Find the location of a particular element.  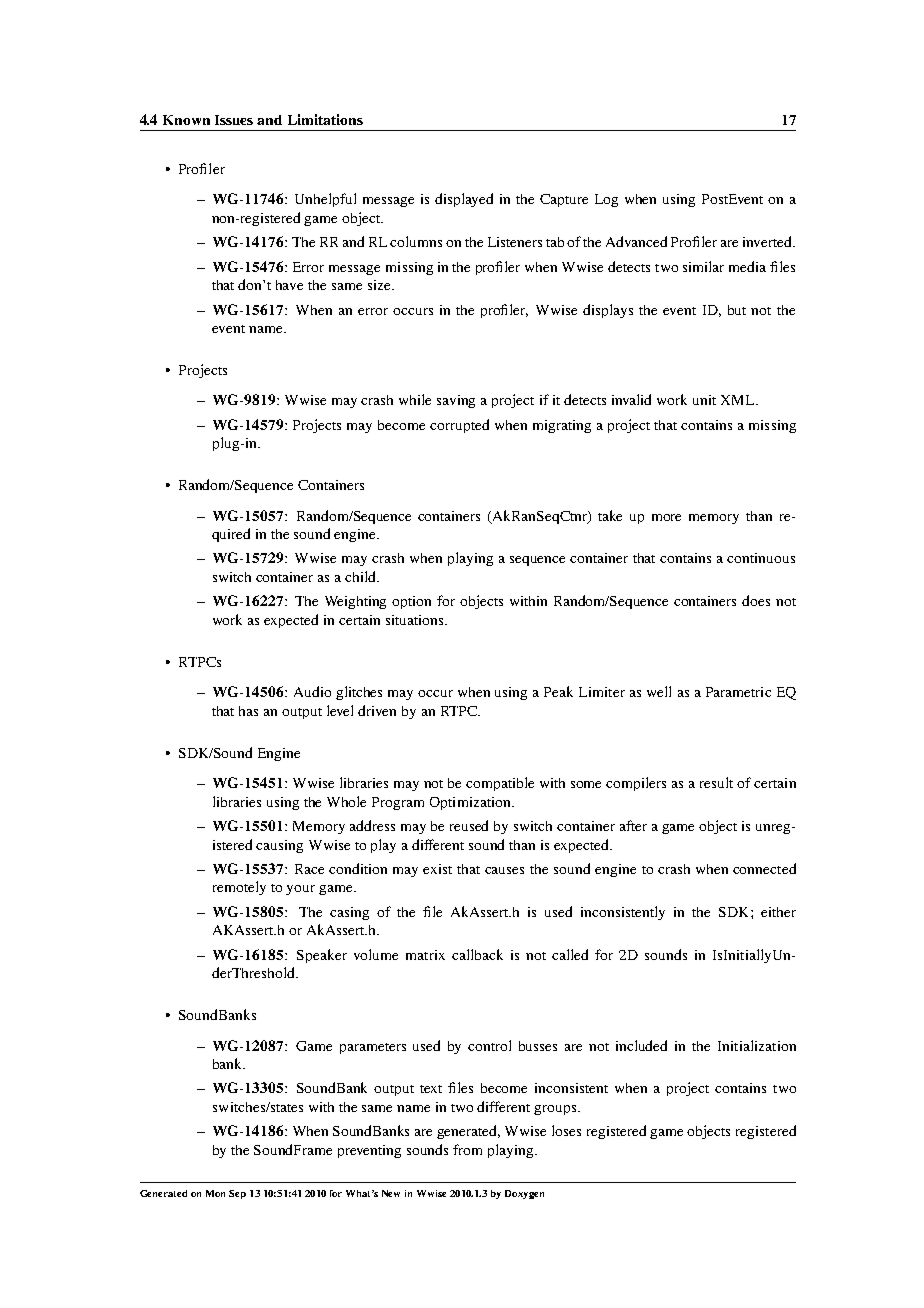

Parametric is located at coordinates (738, 692).
